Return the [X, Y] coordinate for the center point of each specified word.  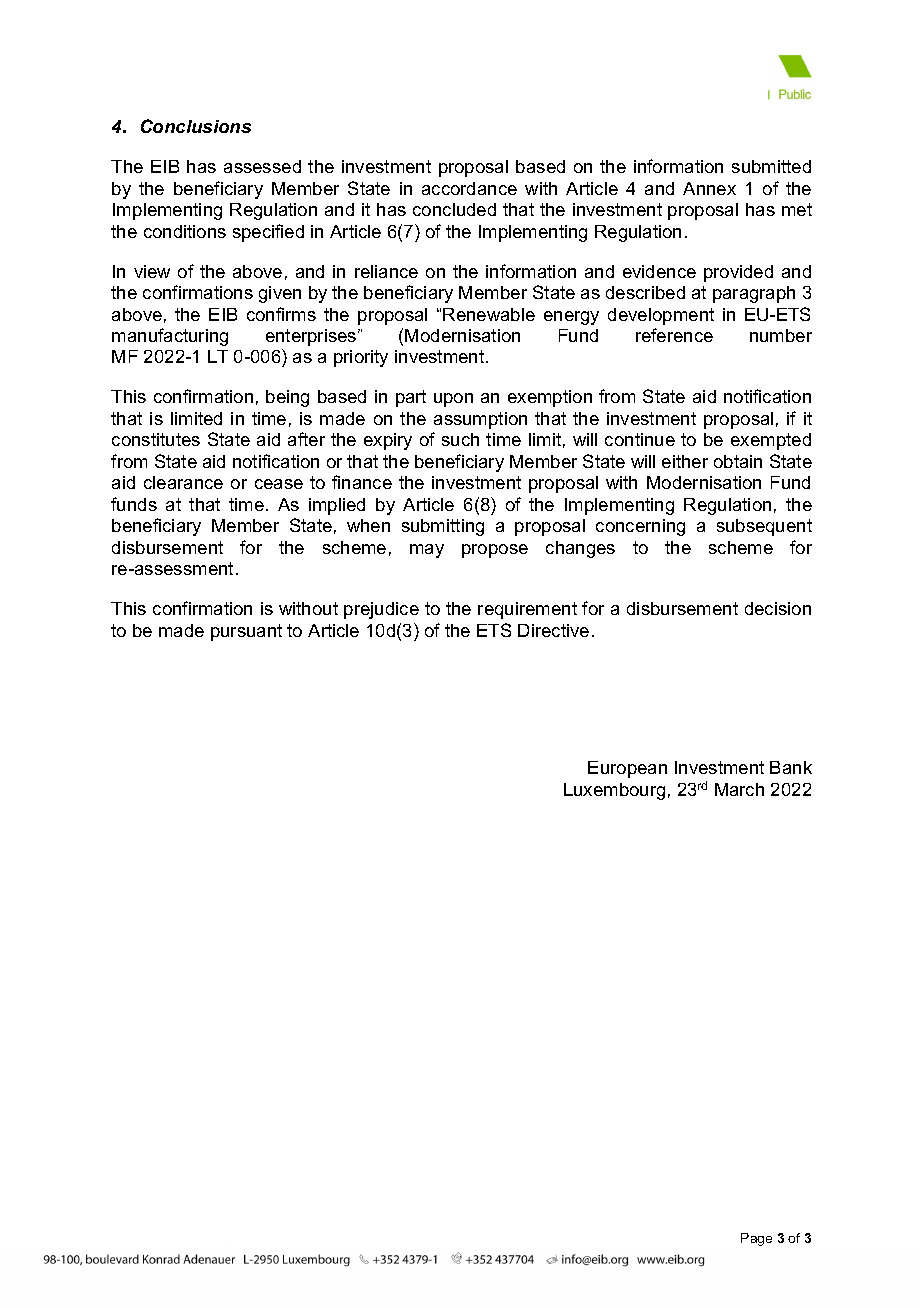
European [627, 769]
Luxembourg [614, 791]
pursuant [246, 632]
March [739, 789]
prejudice [381, 610]
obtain [738, 461]
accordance [469, 188]
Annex [709, 188]
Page [756, 1239]
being [287, 398]
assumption [480, 420]
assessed [262, 166]
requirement [527, 610]
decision [778, 608]
